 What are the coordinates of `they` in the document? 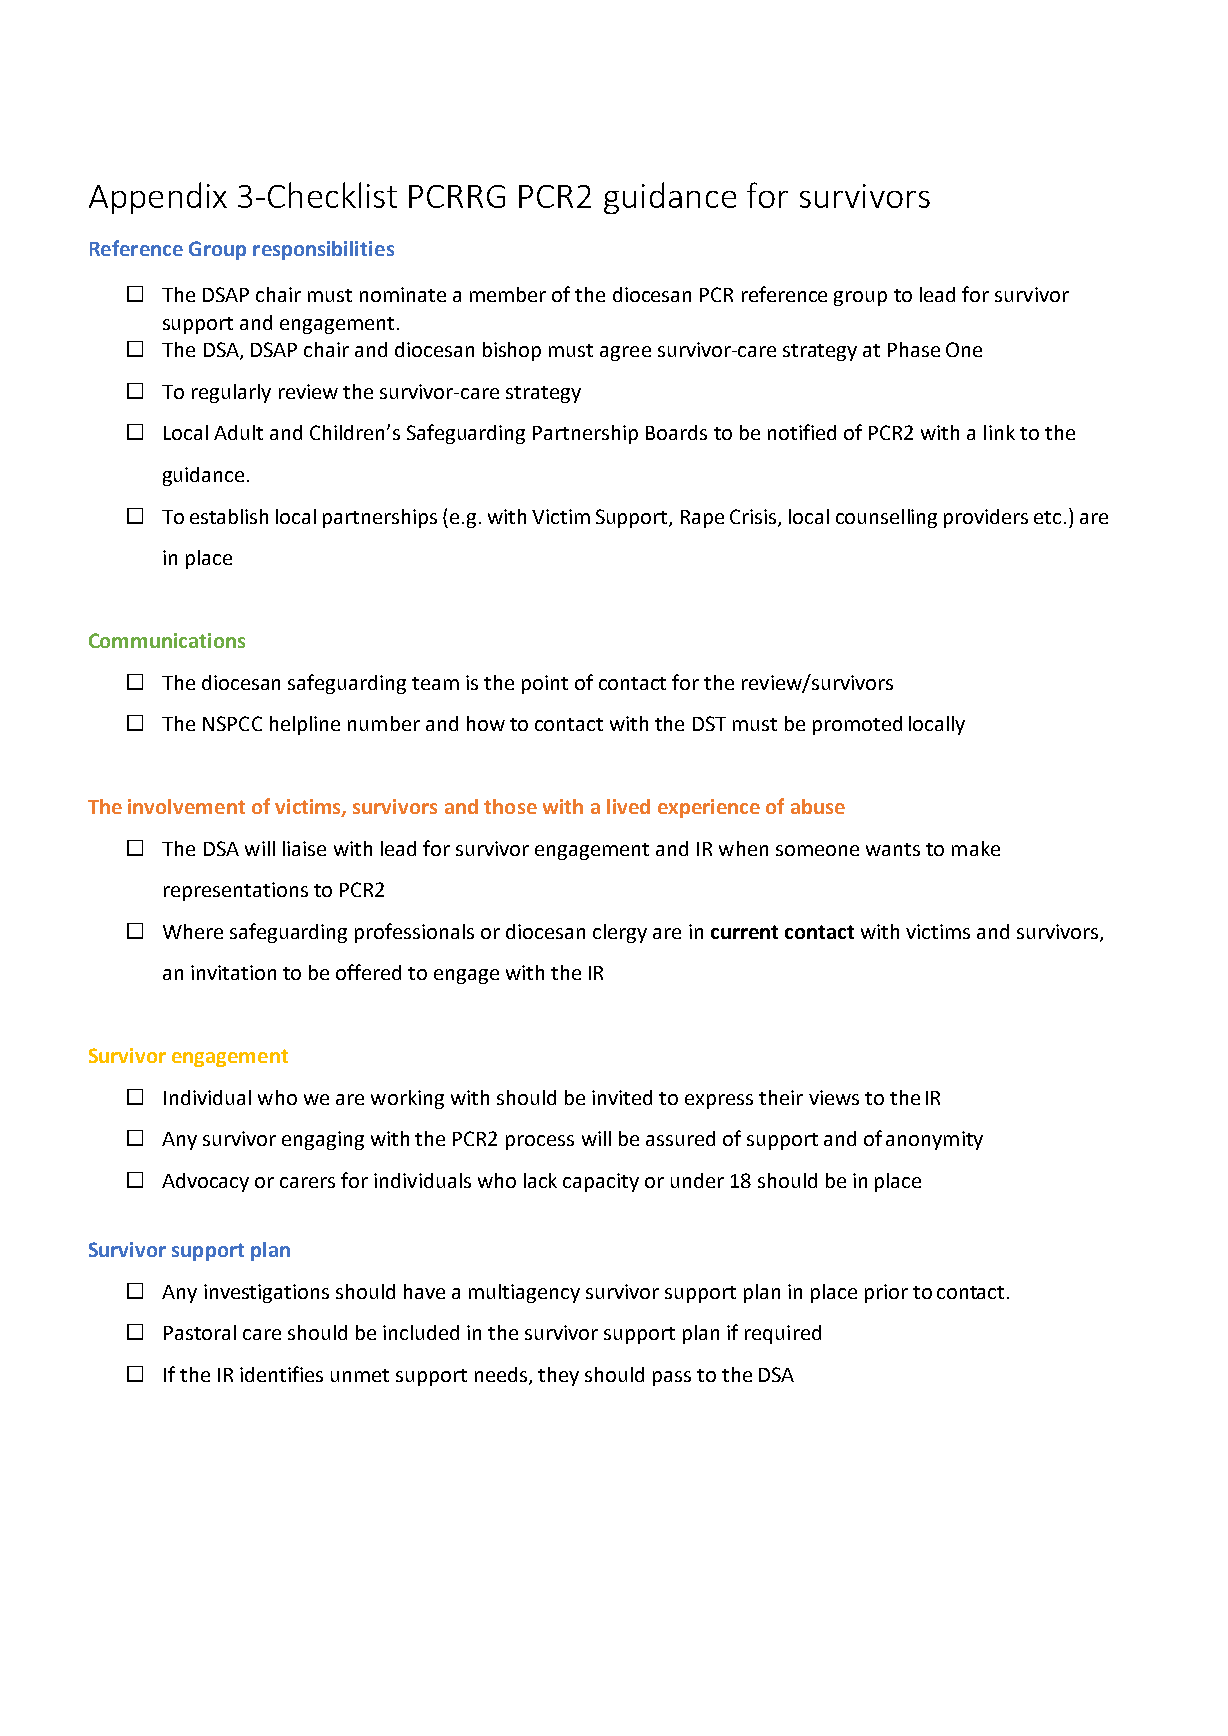 It's located at (558, 1376).
